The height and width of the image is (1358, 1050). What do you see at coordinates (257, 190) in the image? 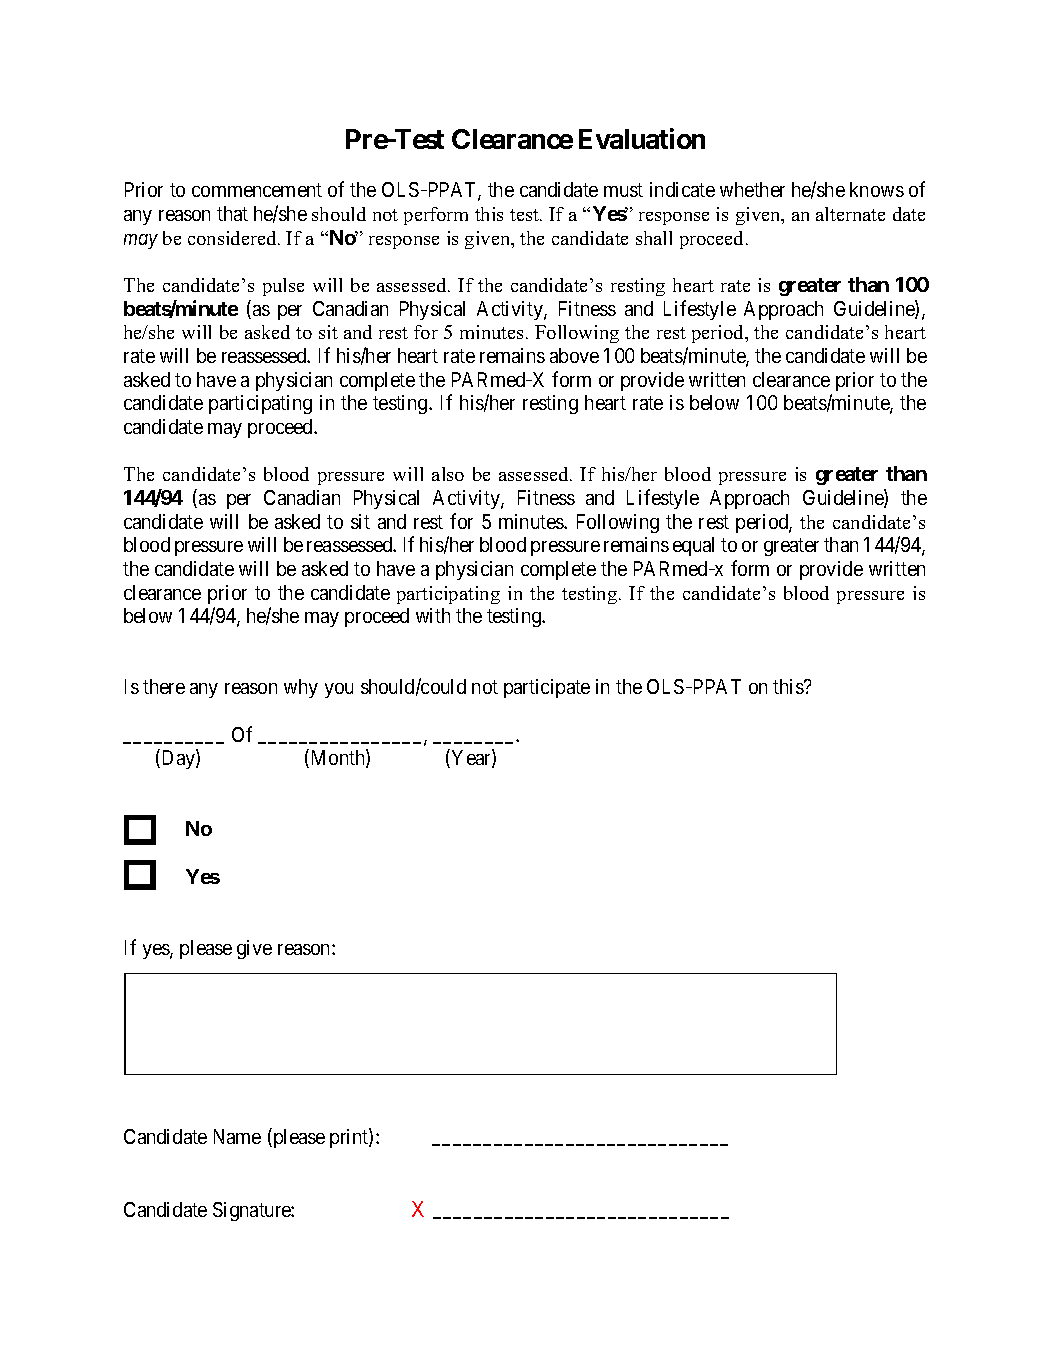
I see `commencement` at bounding box center [257, 190].
